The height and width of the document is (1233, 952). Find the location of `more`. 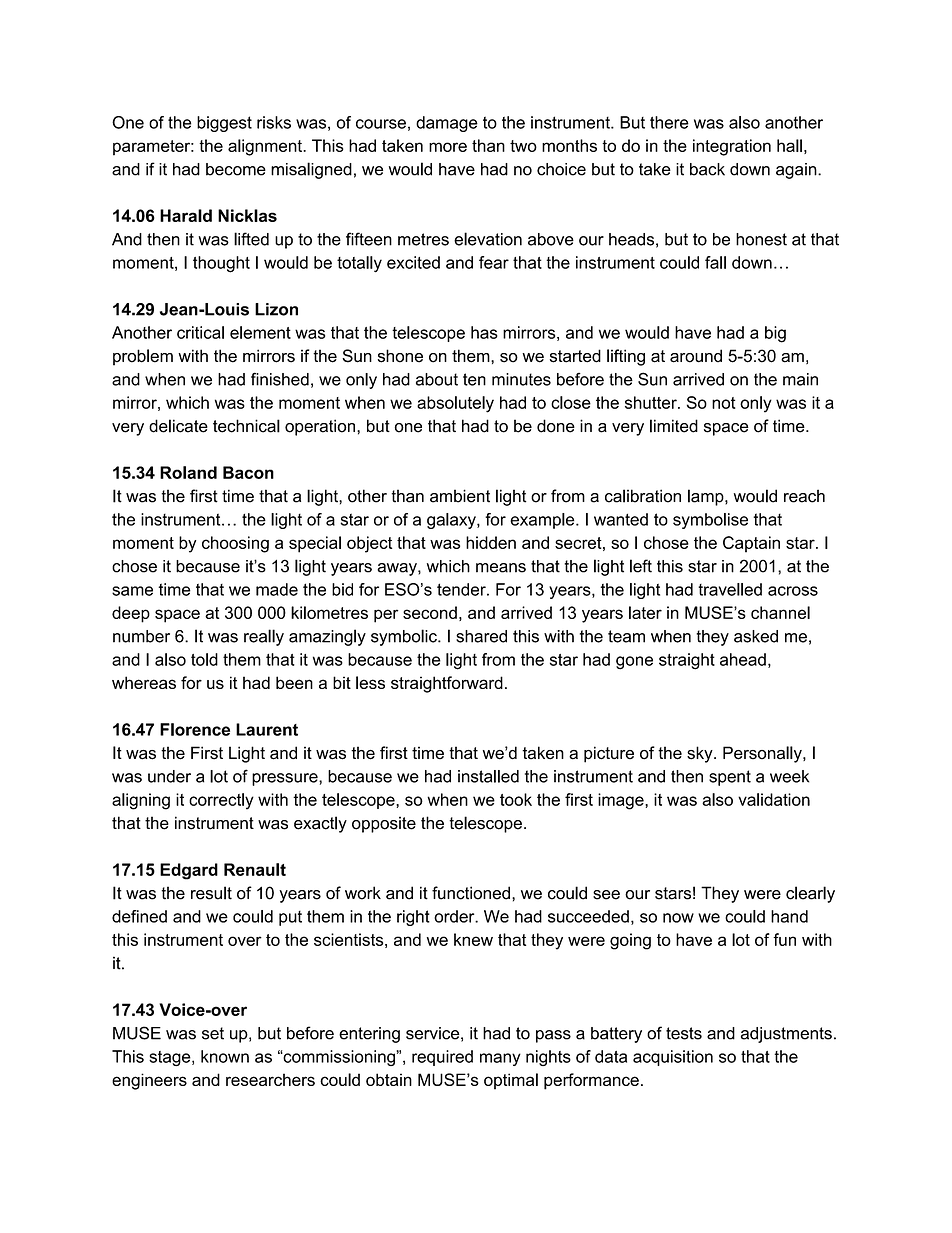

more is located at coordinates (448, 147).
